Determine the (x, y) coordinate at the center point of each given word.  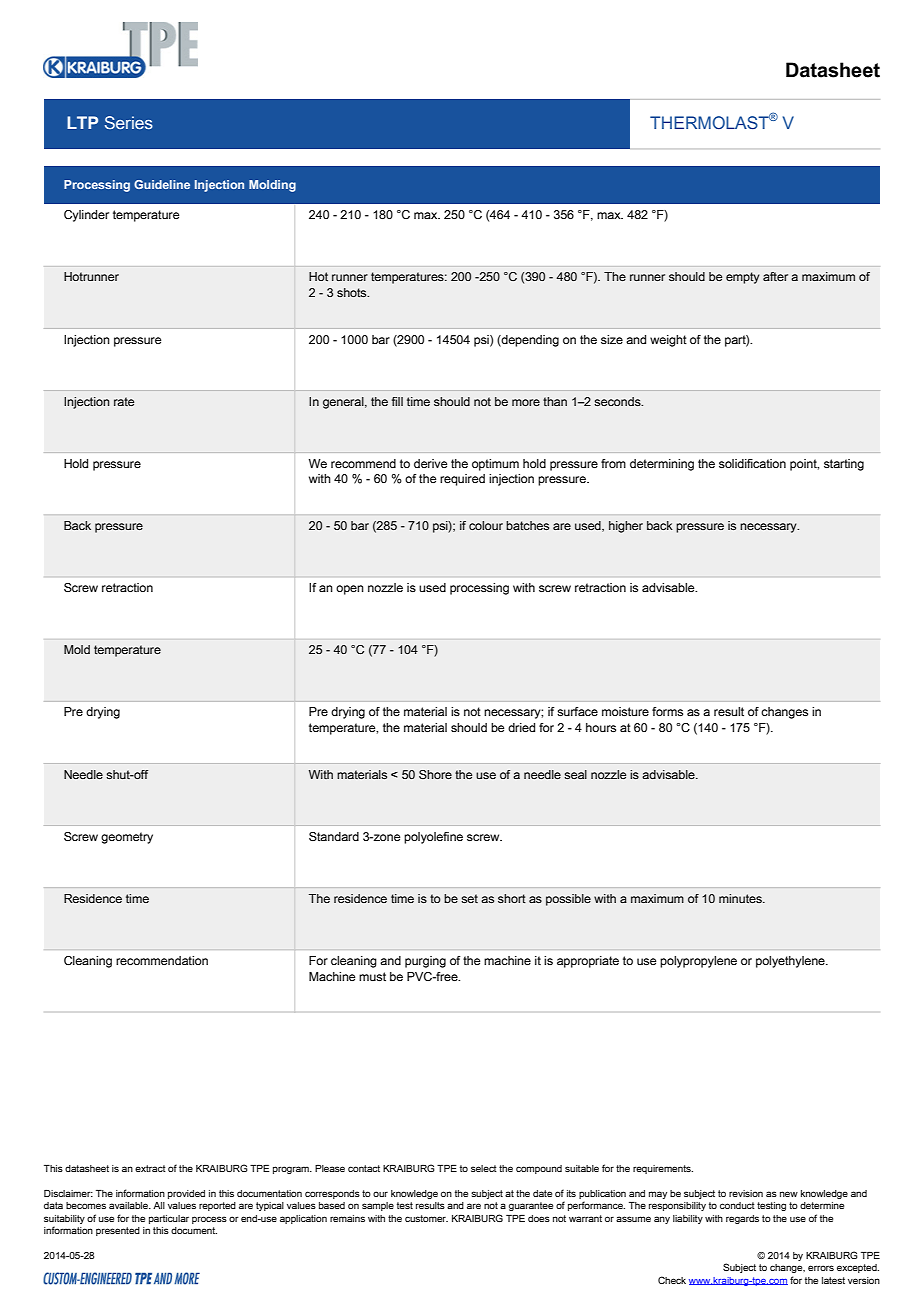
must (372, 976)
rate (124, 401)
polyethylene (791, 962)
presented (118, 1231)
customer (426, 1218)
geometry (127, 838)
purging (425, 962)
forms (667, 711)
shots (353, 292)
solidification (752, 463)
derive (430, 463)
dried (521, 727)
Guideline (162, 184)
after (775, 276)
